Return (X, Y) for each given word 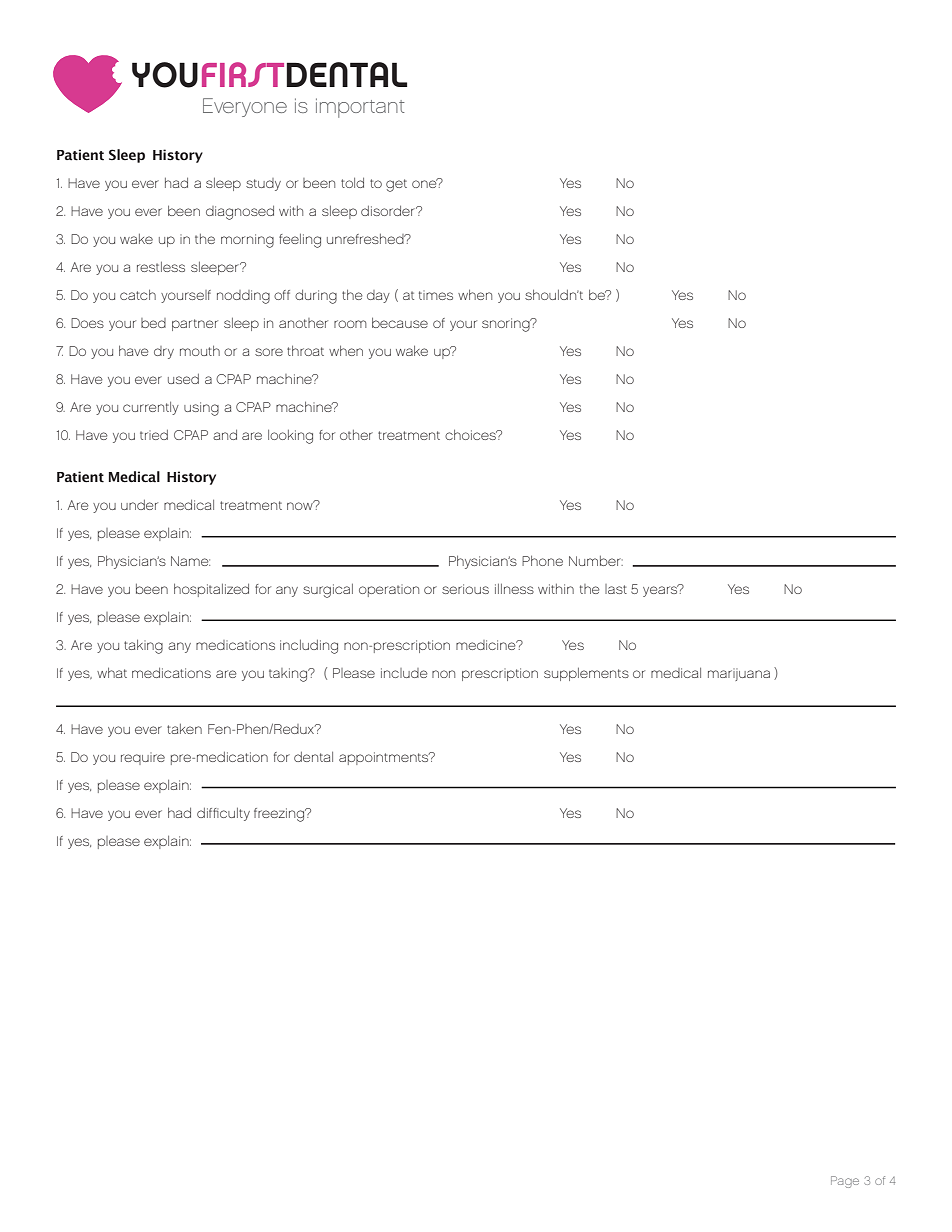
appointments (385, 758)
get (396, 185)
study (263, 184)
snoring (507, 325)
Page (845, 1182)
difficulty (223, 814)
